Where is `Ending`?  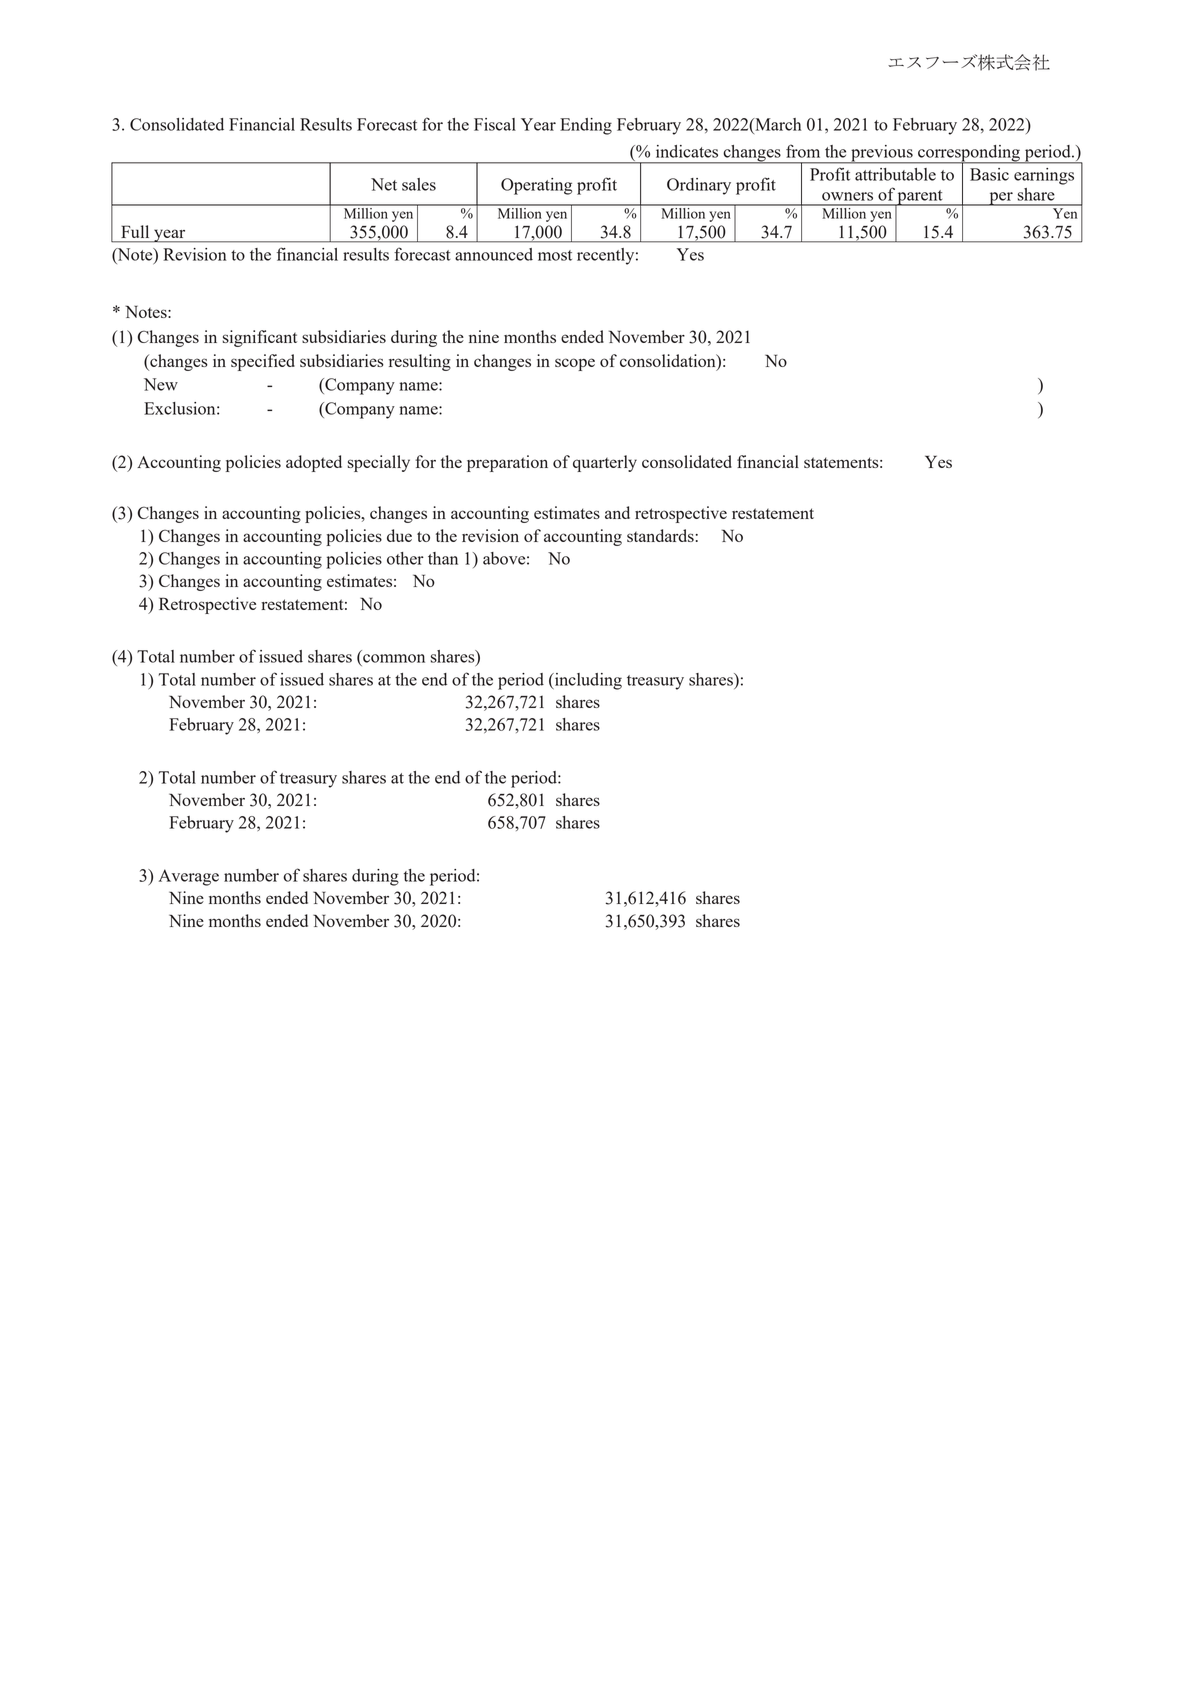 Ending is located at coordinates (586, 126).
